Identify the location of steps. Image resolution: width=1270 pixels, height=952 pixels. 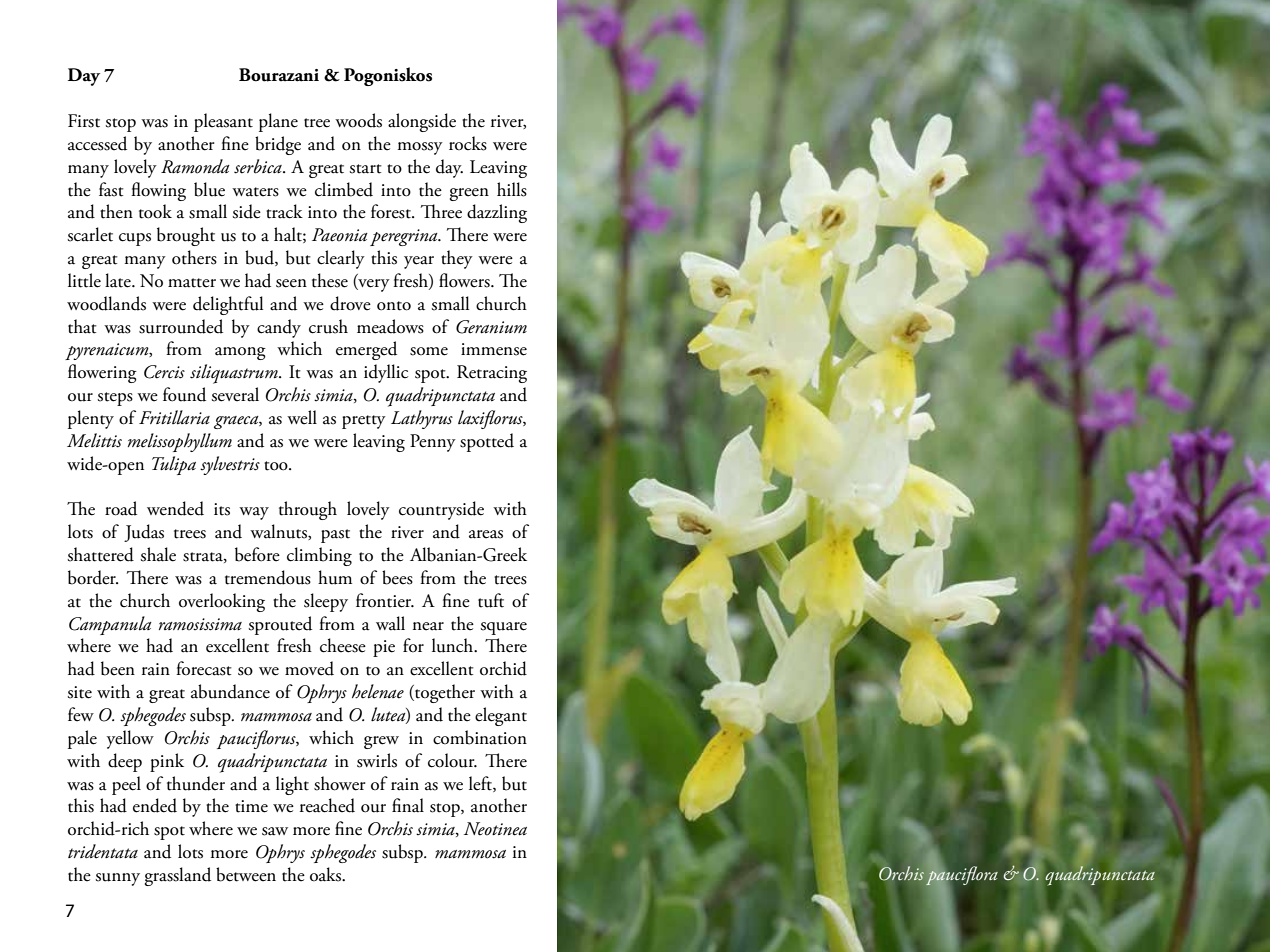
(115, 399).
